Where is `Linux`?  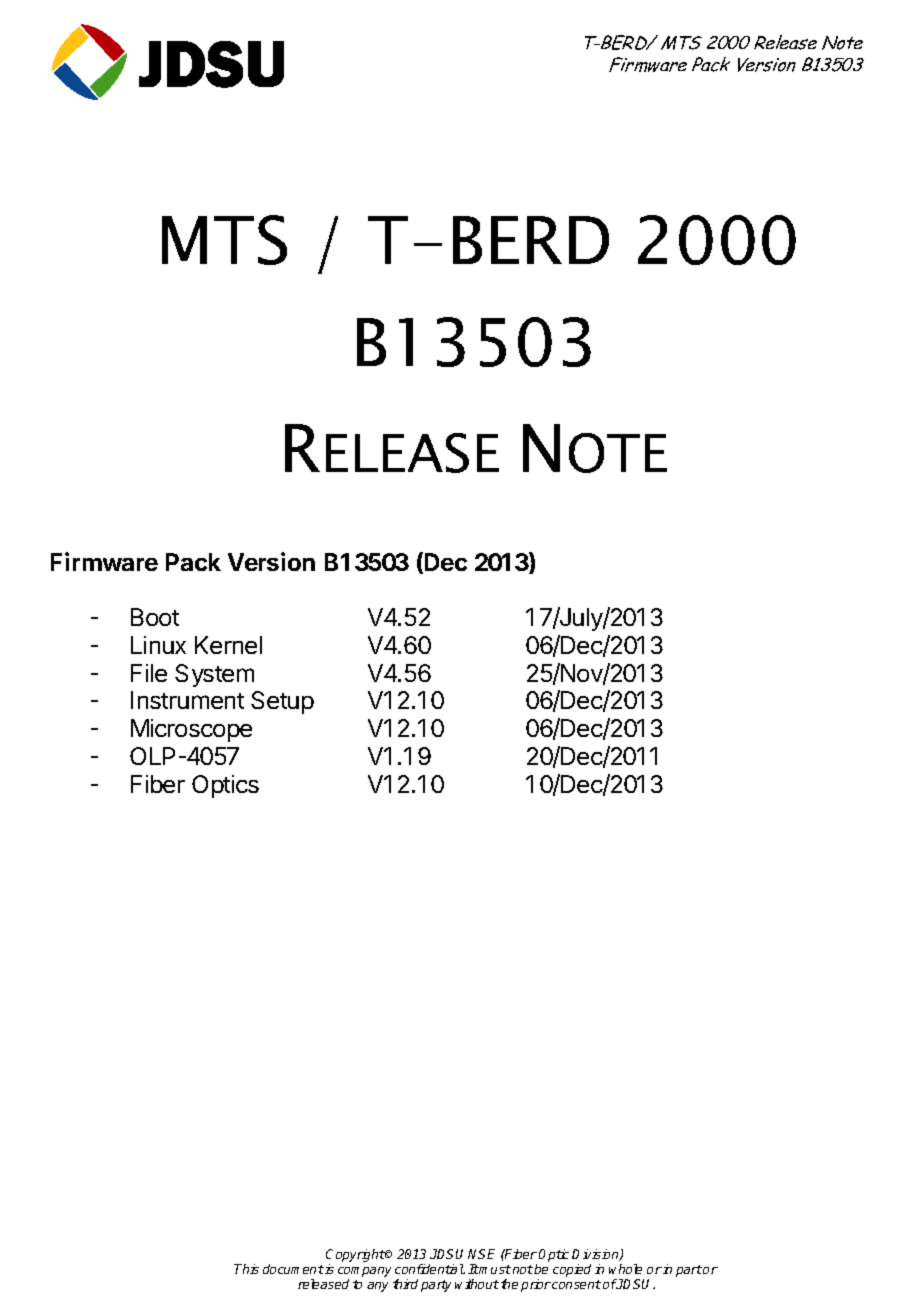 Linux is located at coordinates (158, 645).
